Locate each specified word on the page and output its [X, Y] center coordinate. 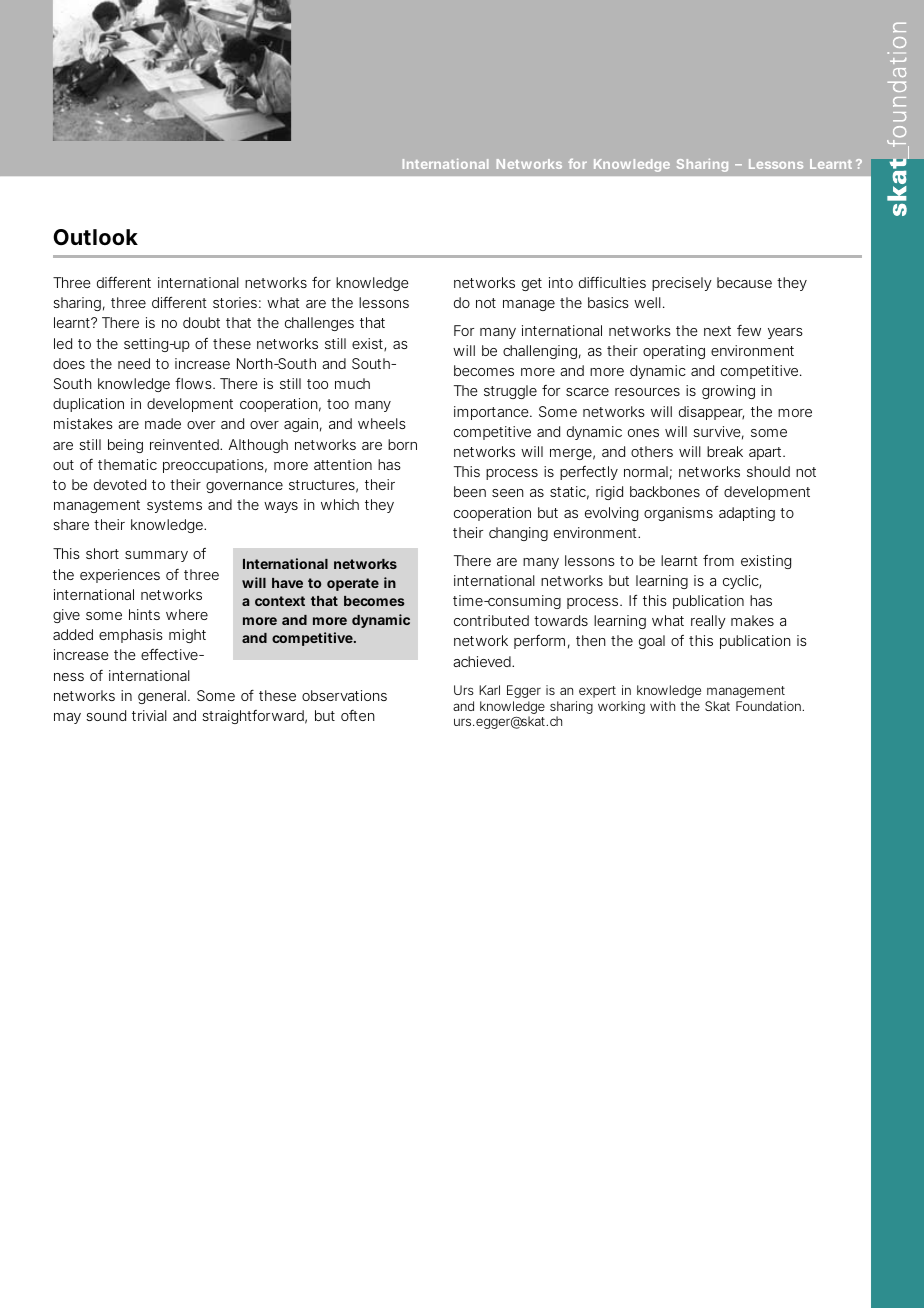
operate [353, 584]
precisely [682, 284]
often [358, 715]
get [532, 284]
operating [674, 352]
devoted [120, 484]
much [352, 383]
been [470, 491]
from [718, 560]
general [162, 697]
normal [646, 471]
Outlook [95, 237]
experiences [120, 576]
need [134, 363]
